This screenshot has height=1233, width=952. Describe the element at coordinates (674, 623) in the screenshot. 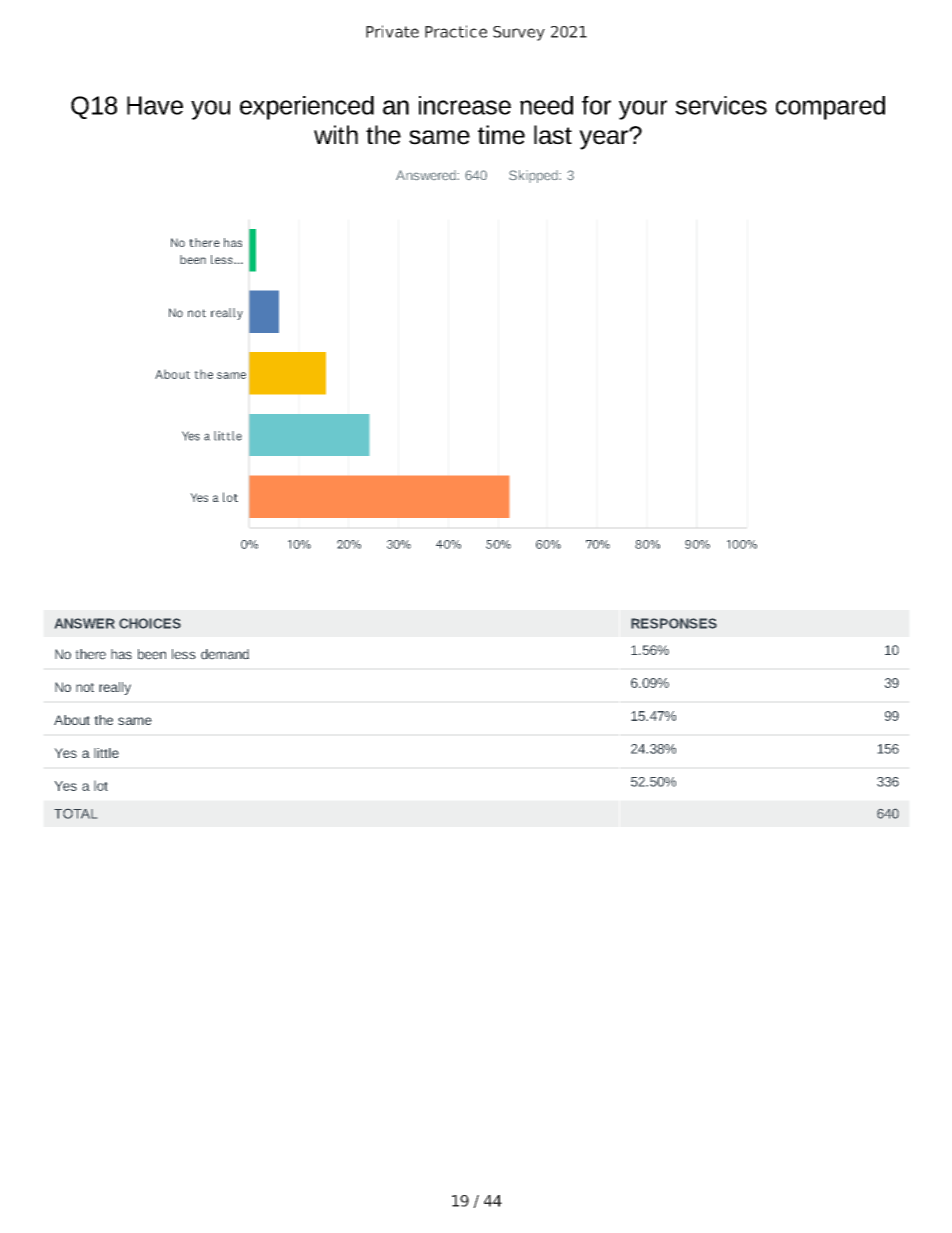

I see `RESPONSES` at that location.
